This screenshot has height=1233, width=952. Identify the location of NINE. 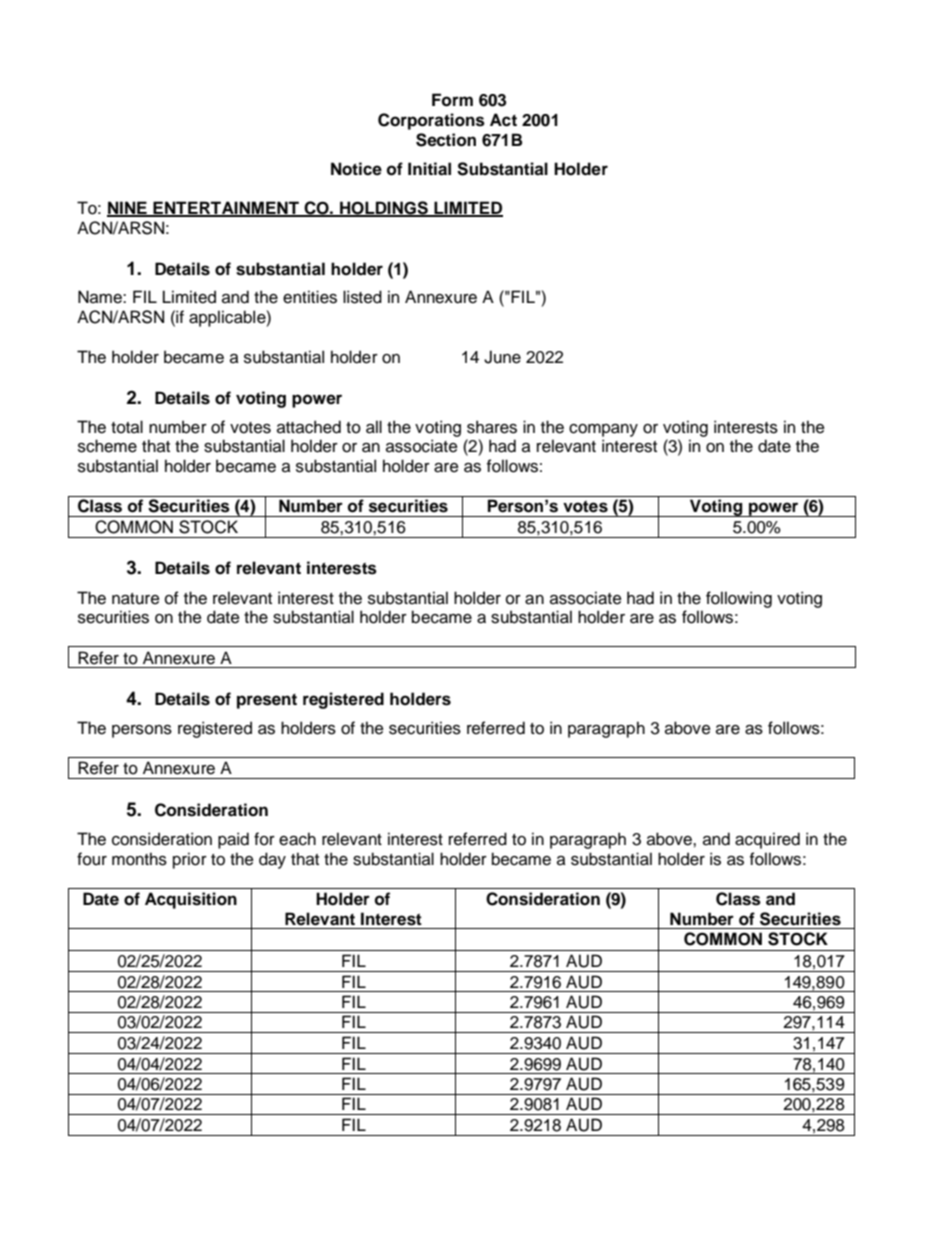
(128, 208).
